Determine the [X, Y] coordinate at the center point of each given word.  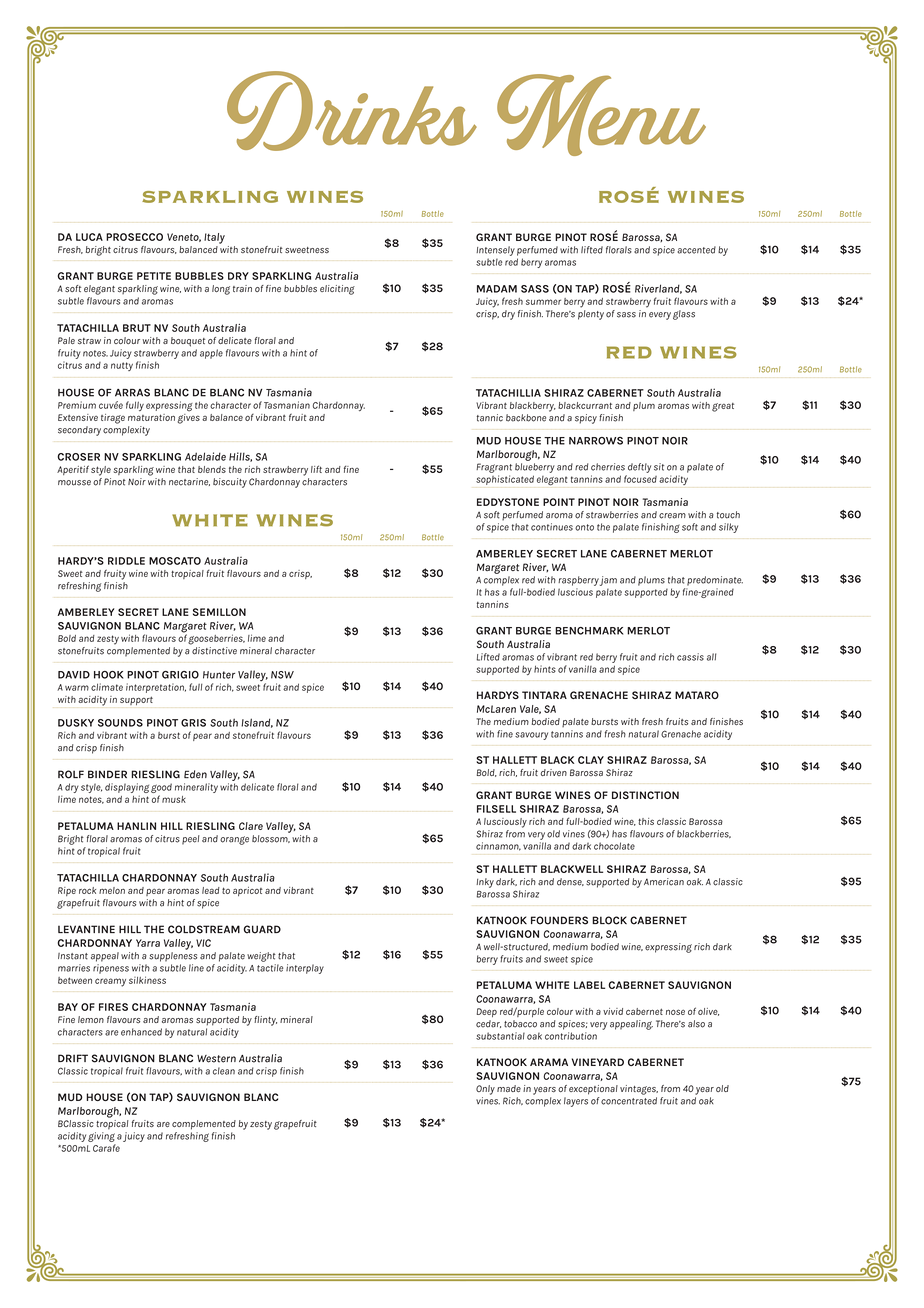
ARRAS [132, 392]
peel [190, 840]
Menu [601, 115]
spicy [586, 419]
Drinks [352, 111]
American [664, 882]
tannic [490, 418]
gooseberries [216, 639]
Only [485, 1090]
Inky [485, 883]
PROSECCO [134, 237]
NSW [282, 675]
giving [101, 1137]
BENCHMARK [589, 631]
